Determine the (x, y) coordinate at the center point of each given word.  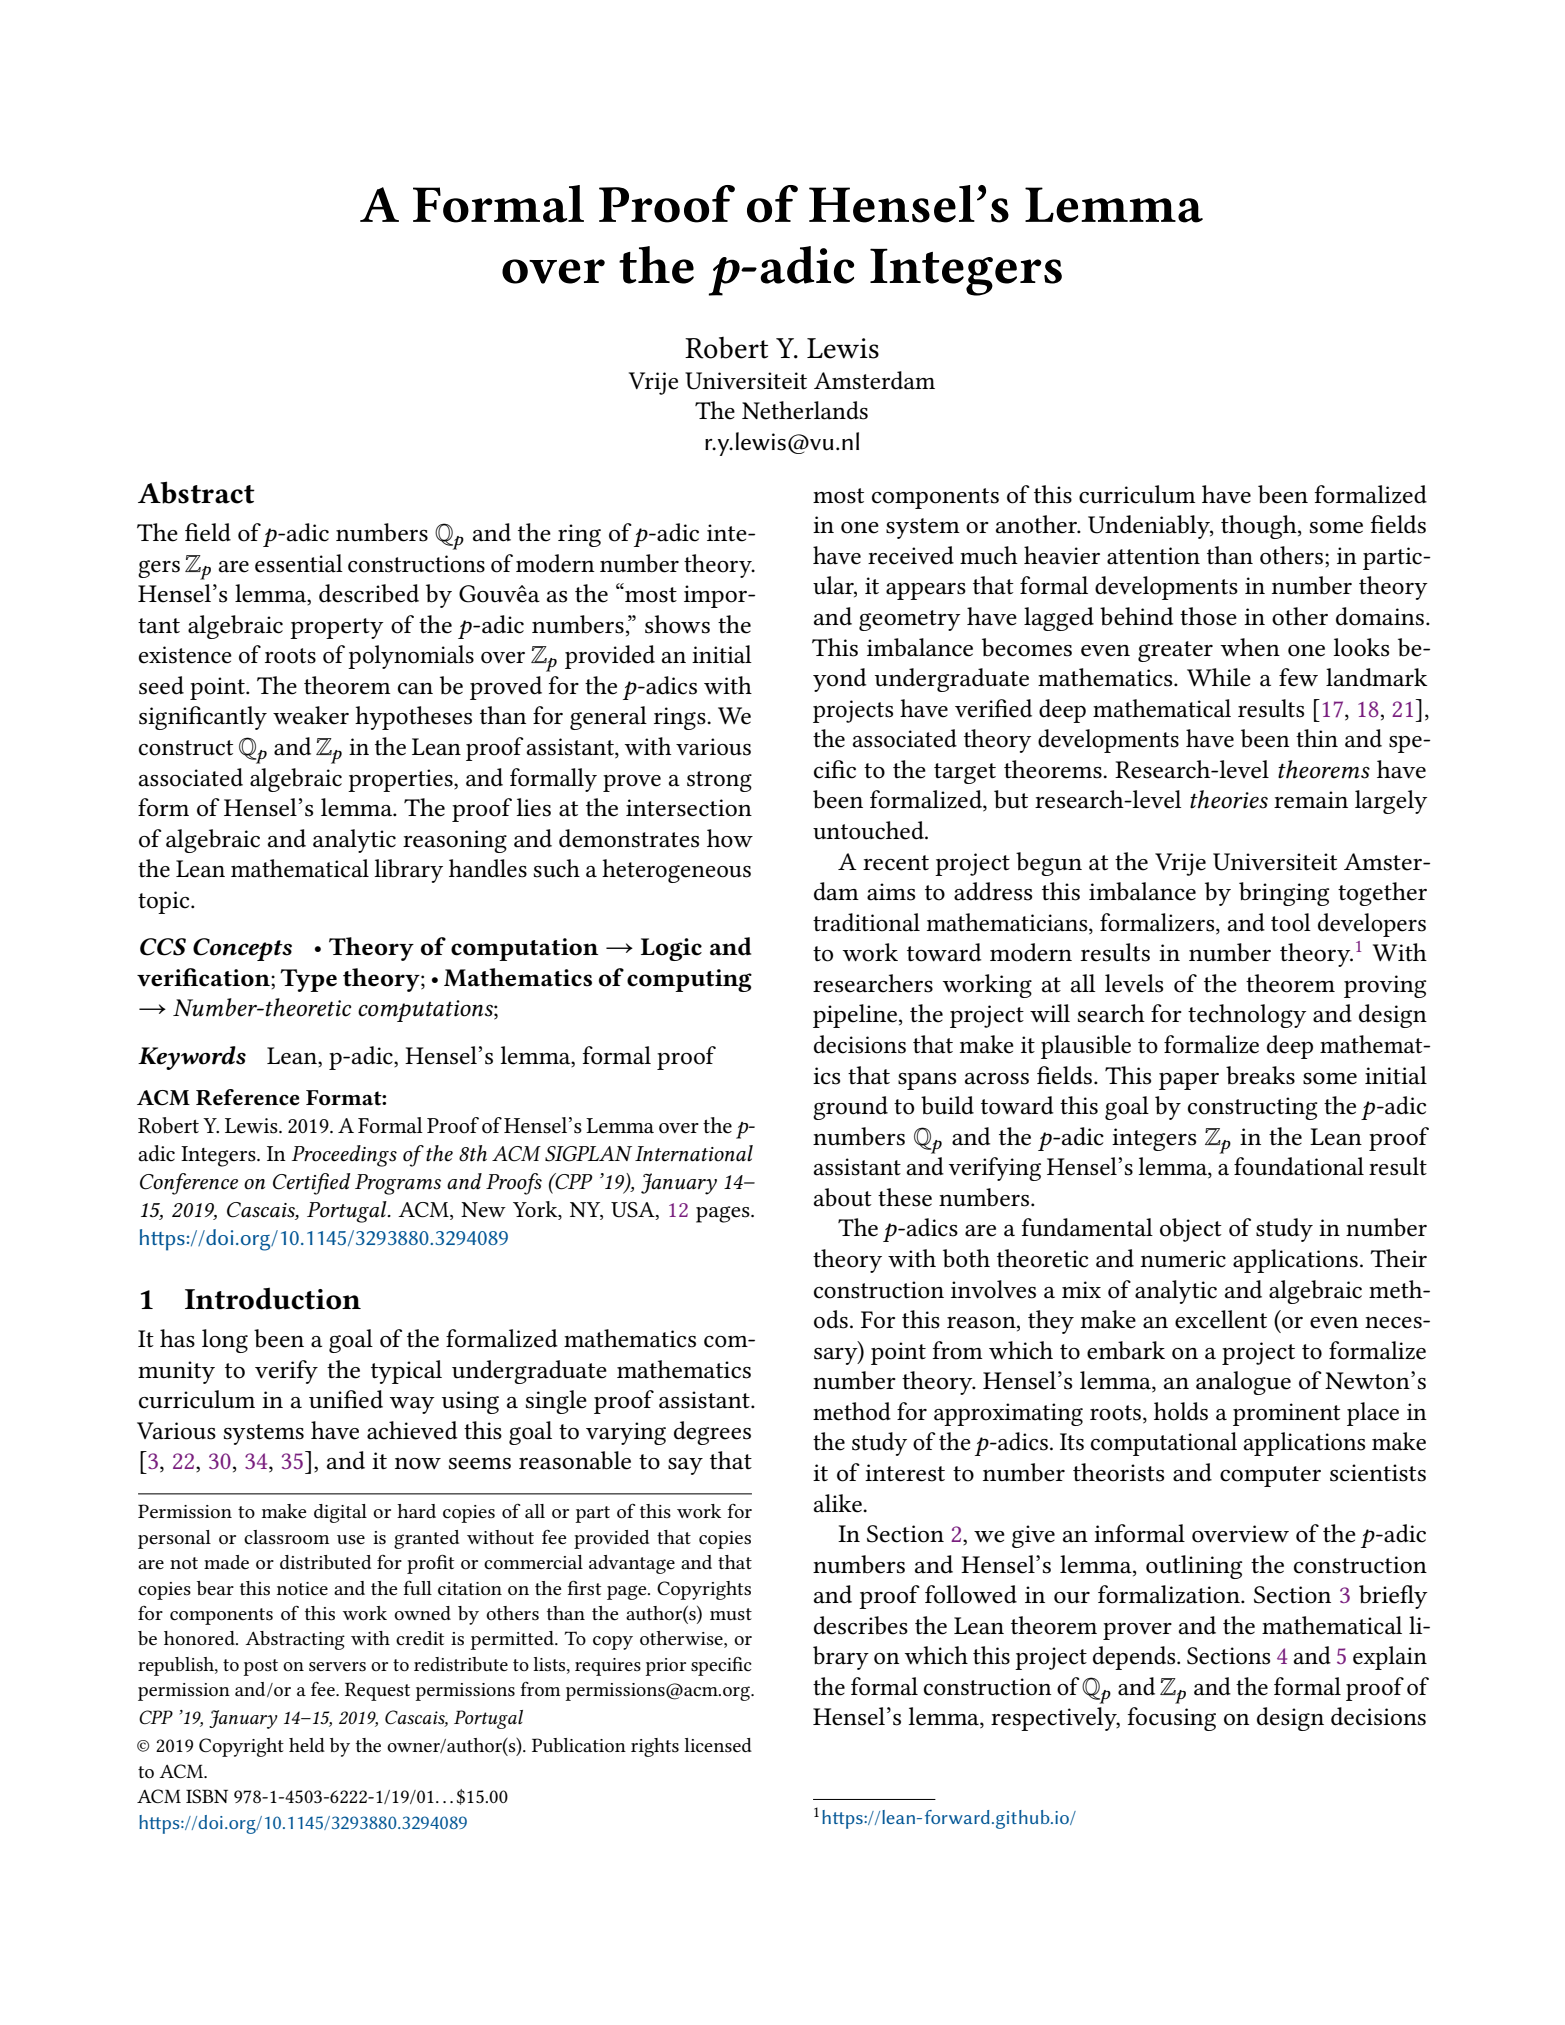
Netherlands (805, 410)
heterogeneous (676, 871)
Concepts (242, 949)
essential (299, 563)
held (307, 1745)
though (1260, 527)
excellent (1221, 1319)
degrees (712, 1433)
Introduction (273, 1298)
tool (1291, 922)
